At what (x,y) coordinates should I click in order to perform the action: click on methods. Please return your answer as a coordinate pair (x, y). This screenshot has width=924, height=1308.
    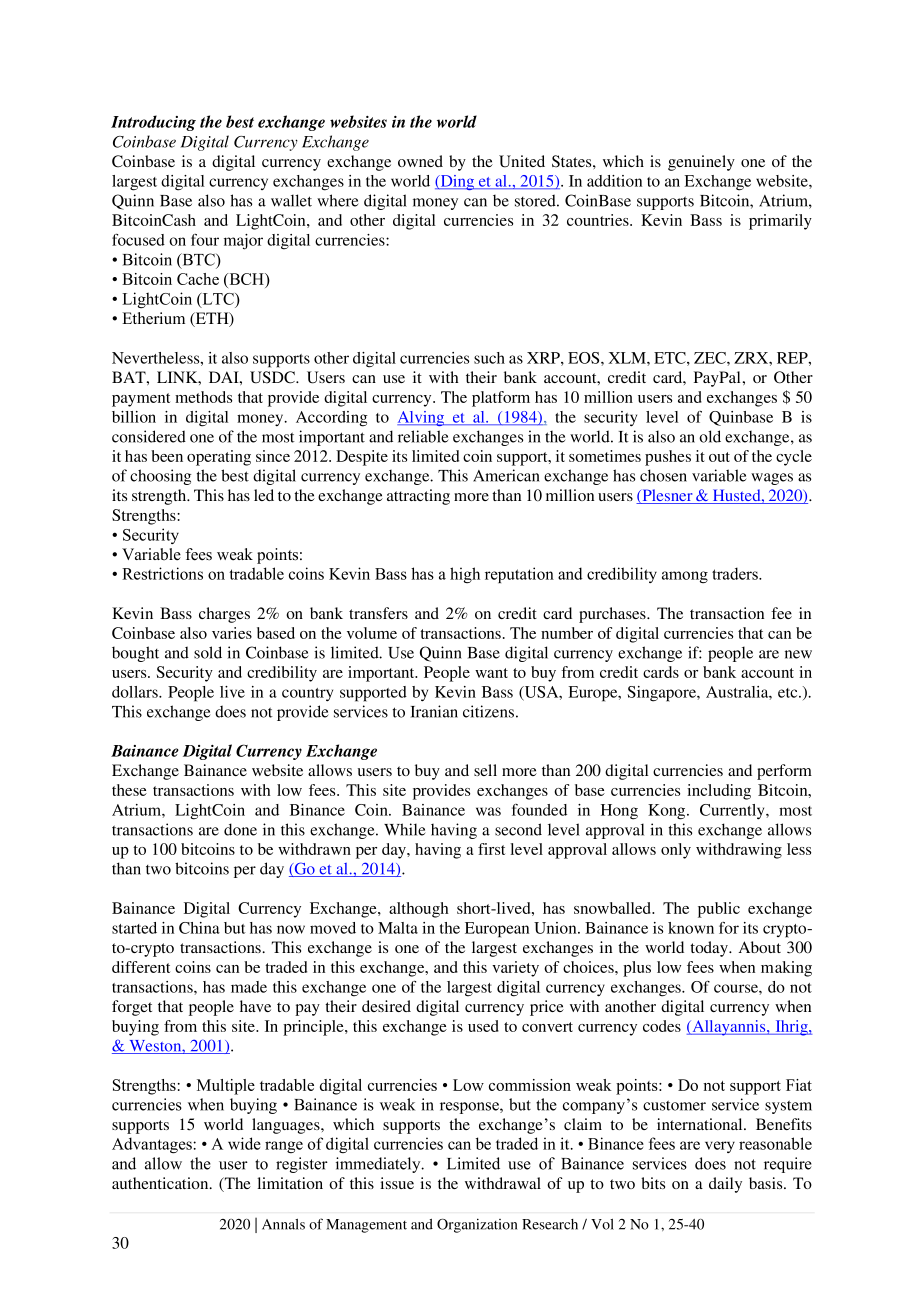
    Looking at the image, I should click on (203, 397).
